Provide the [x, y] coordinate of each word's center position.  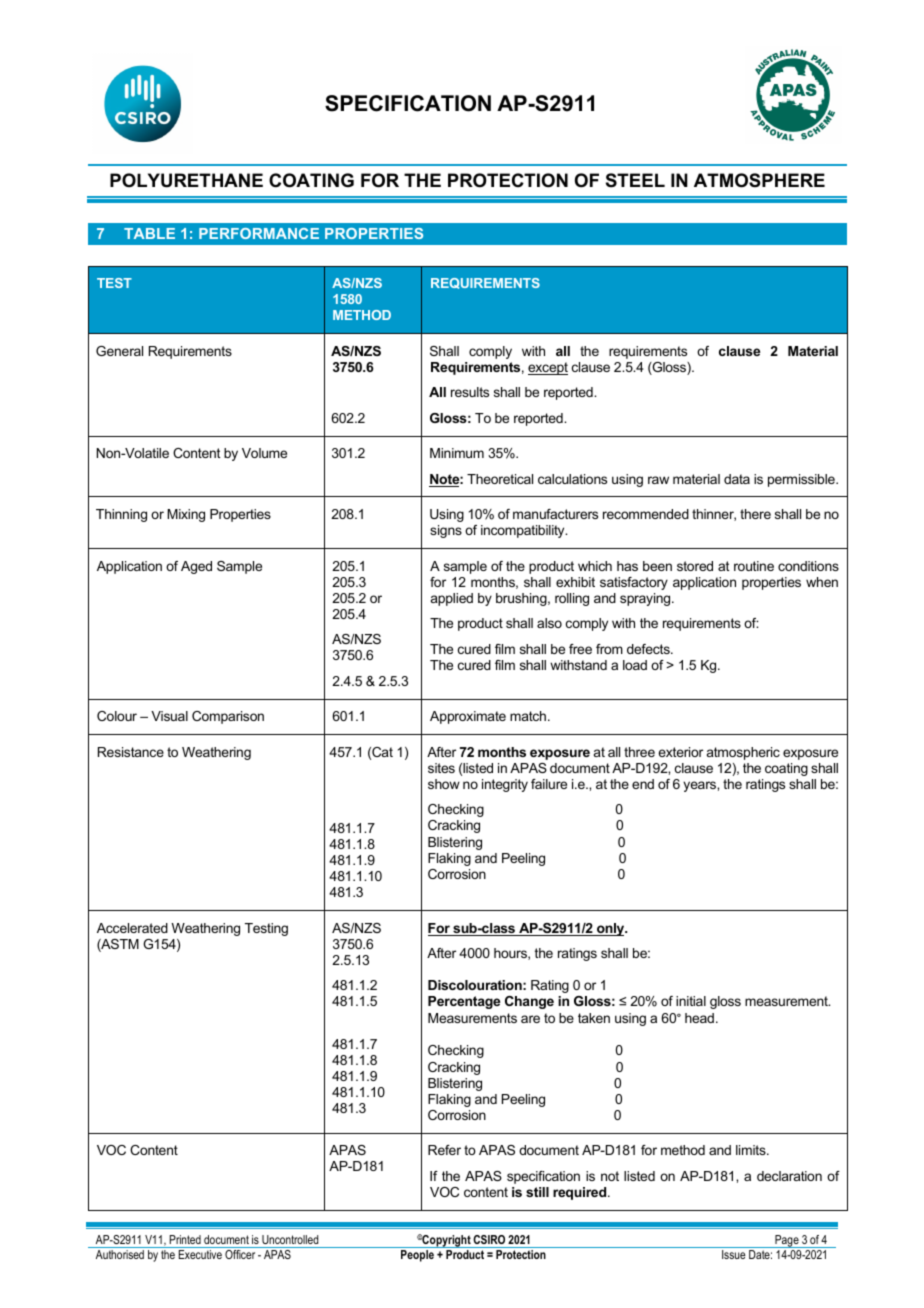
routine [754, 566]
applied [452, 599]
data [737, 479]
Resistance [131, 752]
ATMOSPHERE [759, 180]
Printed [185, 1239]
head [699, 1018]
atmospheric [743, 753]
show [444, 784]
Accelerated [132, 928]
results [470, 392]
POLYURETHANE [186, 180]
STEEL [635, 180]
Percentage [464, 1002]
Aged [196, 567]
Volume [264, 453]
